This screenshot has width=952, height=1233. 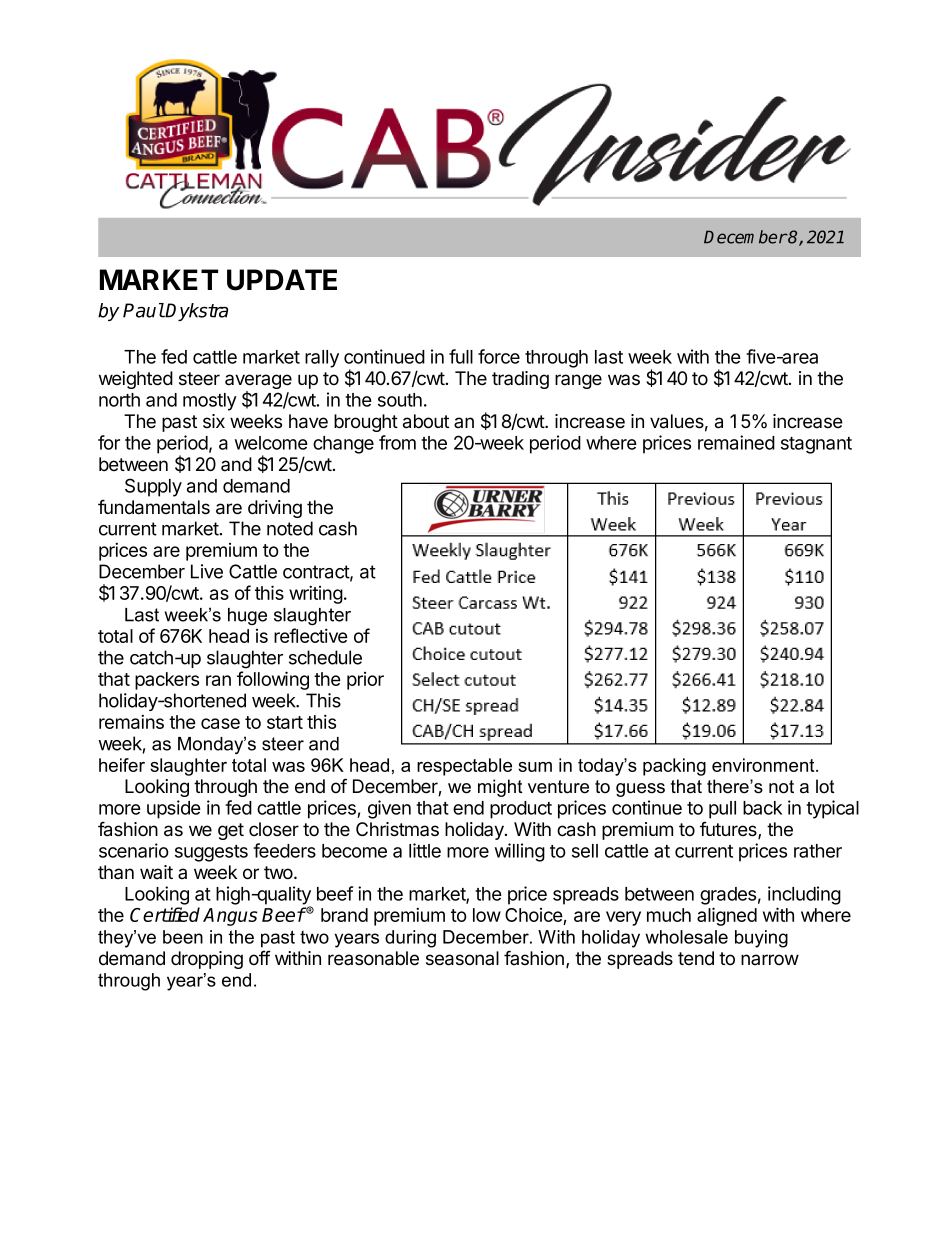 I want to click on reflective, so click(x=311, y=635).
